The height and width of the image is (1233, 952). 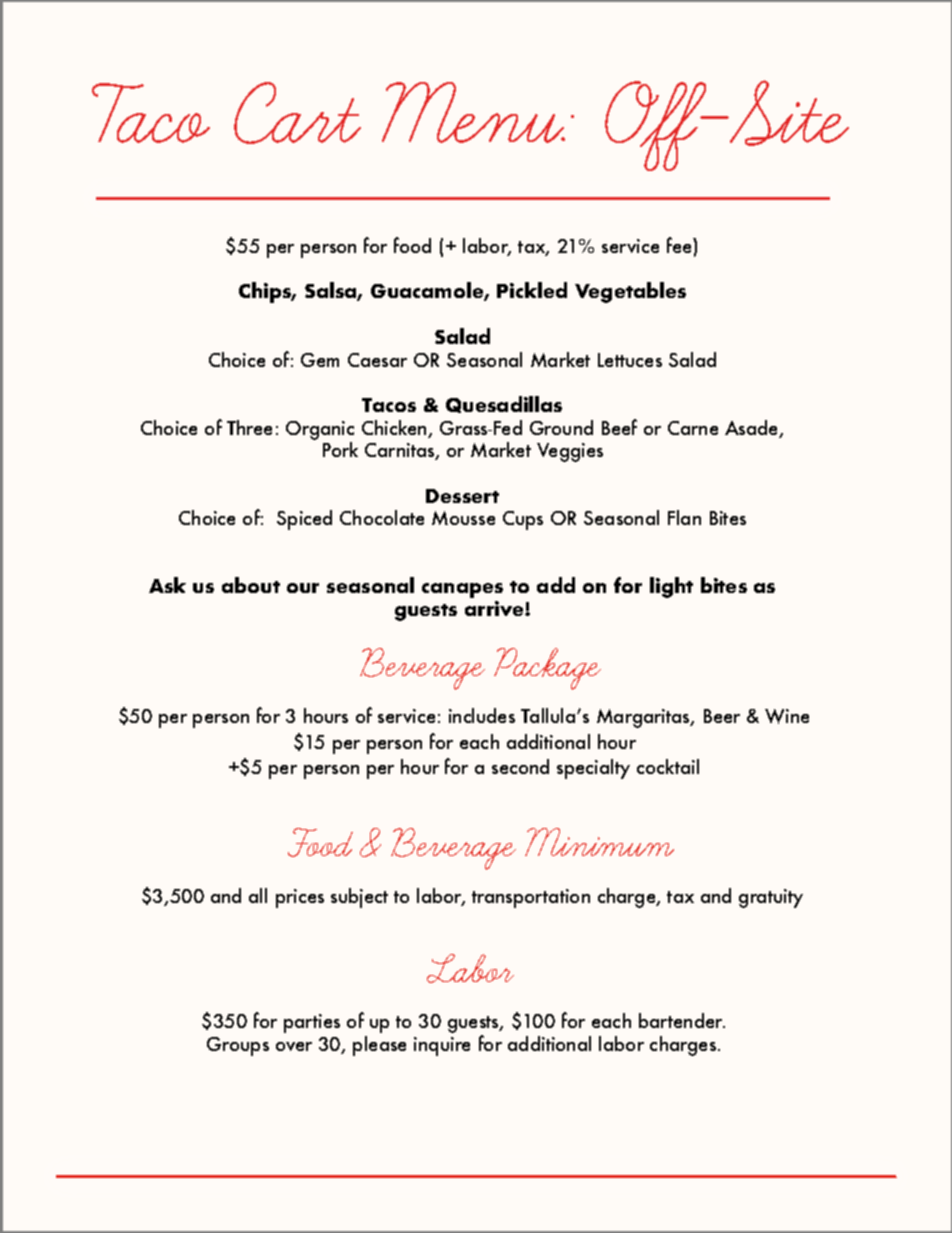 What do you see at coordinates (251, 585) in the image?
I see `about` at bounding box center [251, 585].
